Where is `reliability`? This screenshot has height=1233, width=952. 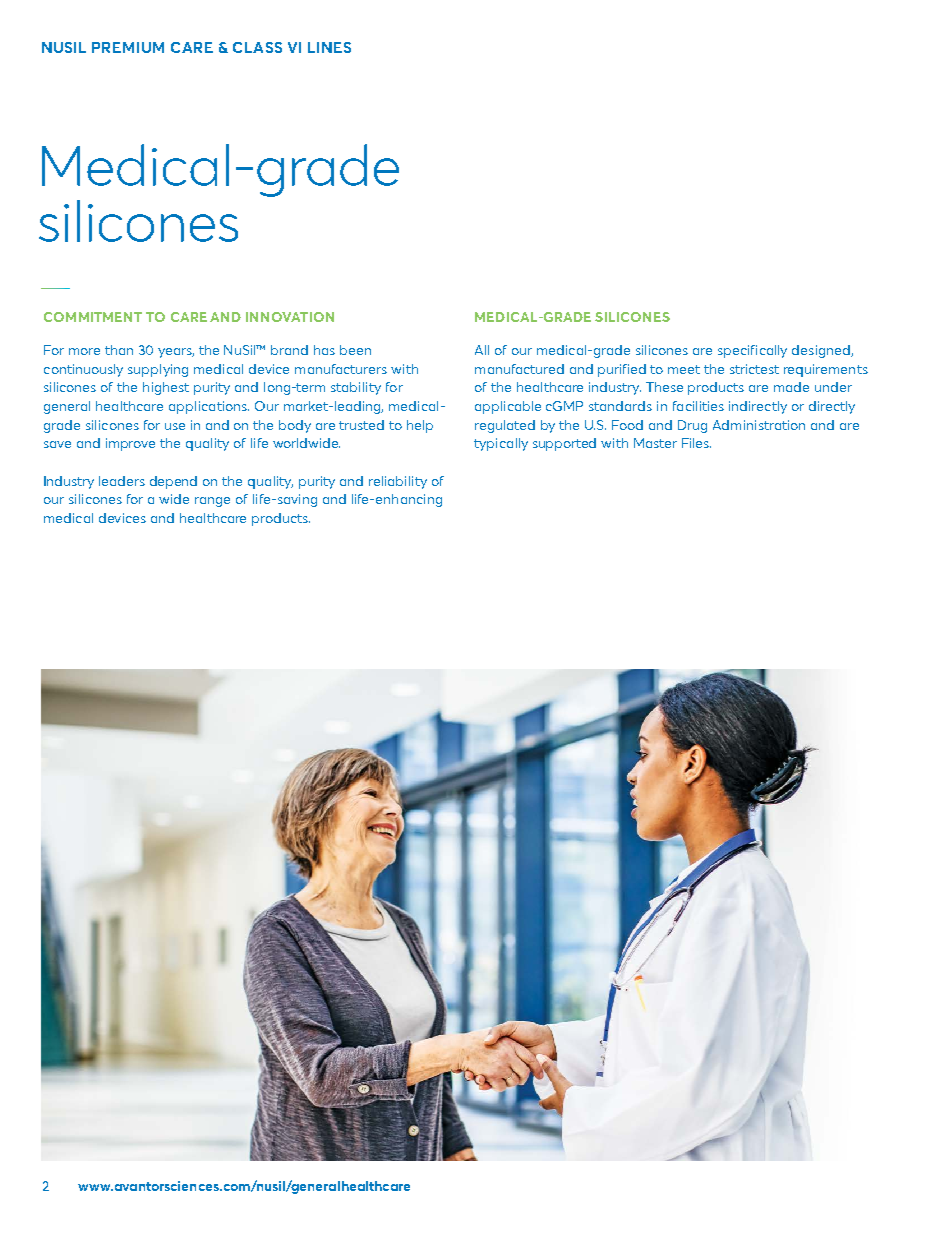
reliability is located at coordinates (398, 482).
